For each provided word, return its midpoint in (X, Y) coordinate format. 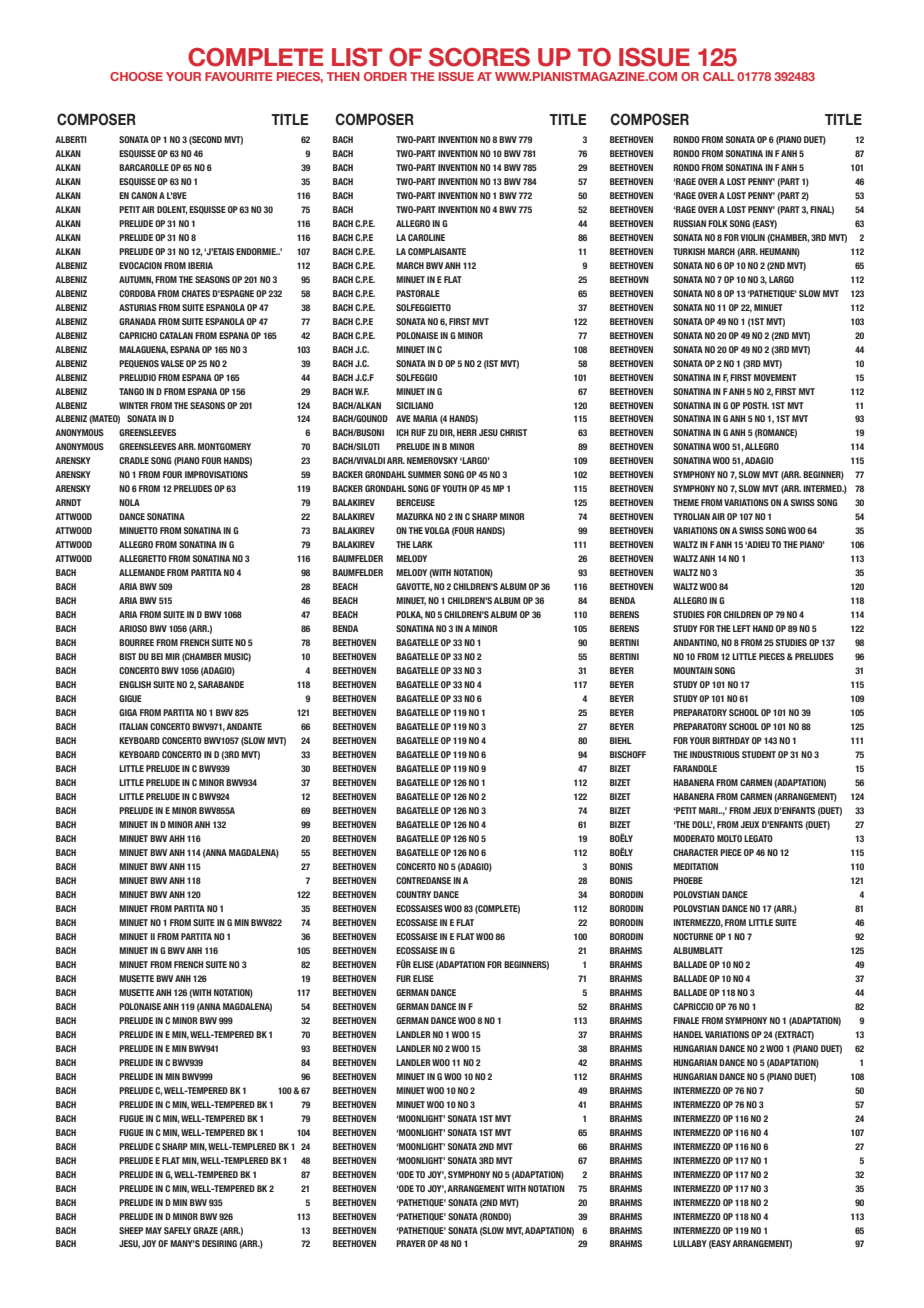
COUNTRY (413, 894)
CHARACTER (695, 852)
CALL (718, 76)
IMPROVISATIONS (216, 474)
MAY (153, 1230)
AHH (177, 838)
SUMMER (424, 474)
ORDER (385, 76)
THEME (686, 502)
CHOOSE (136, 76)
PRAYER (410, 1243)
